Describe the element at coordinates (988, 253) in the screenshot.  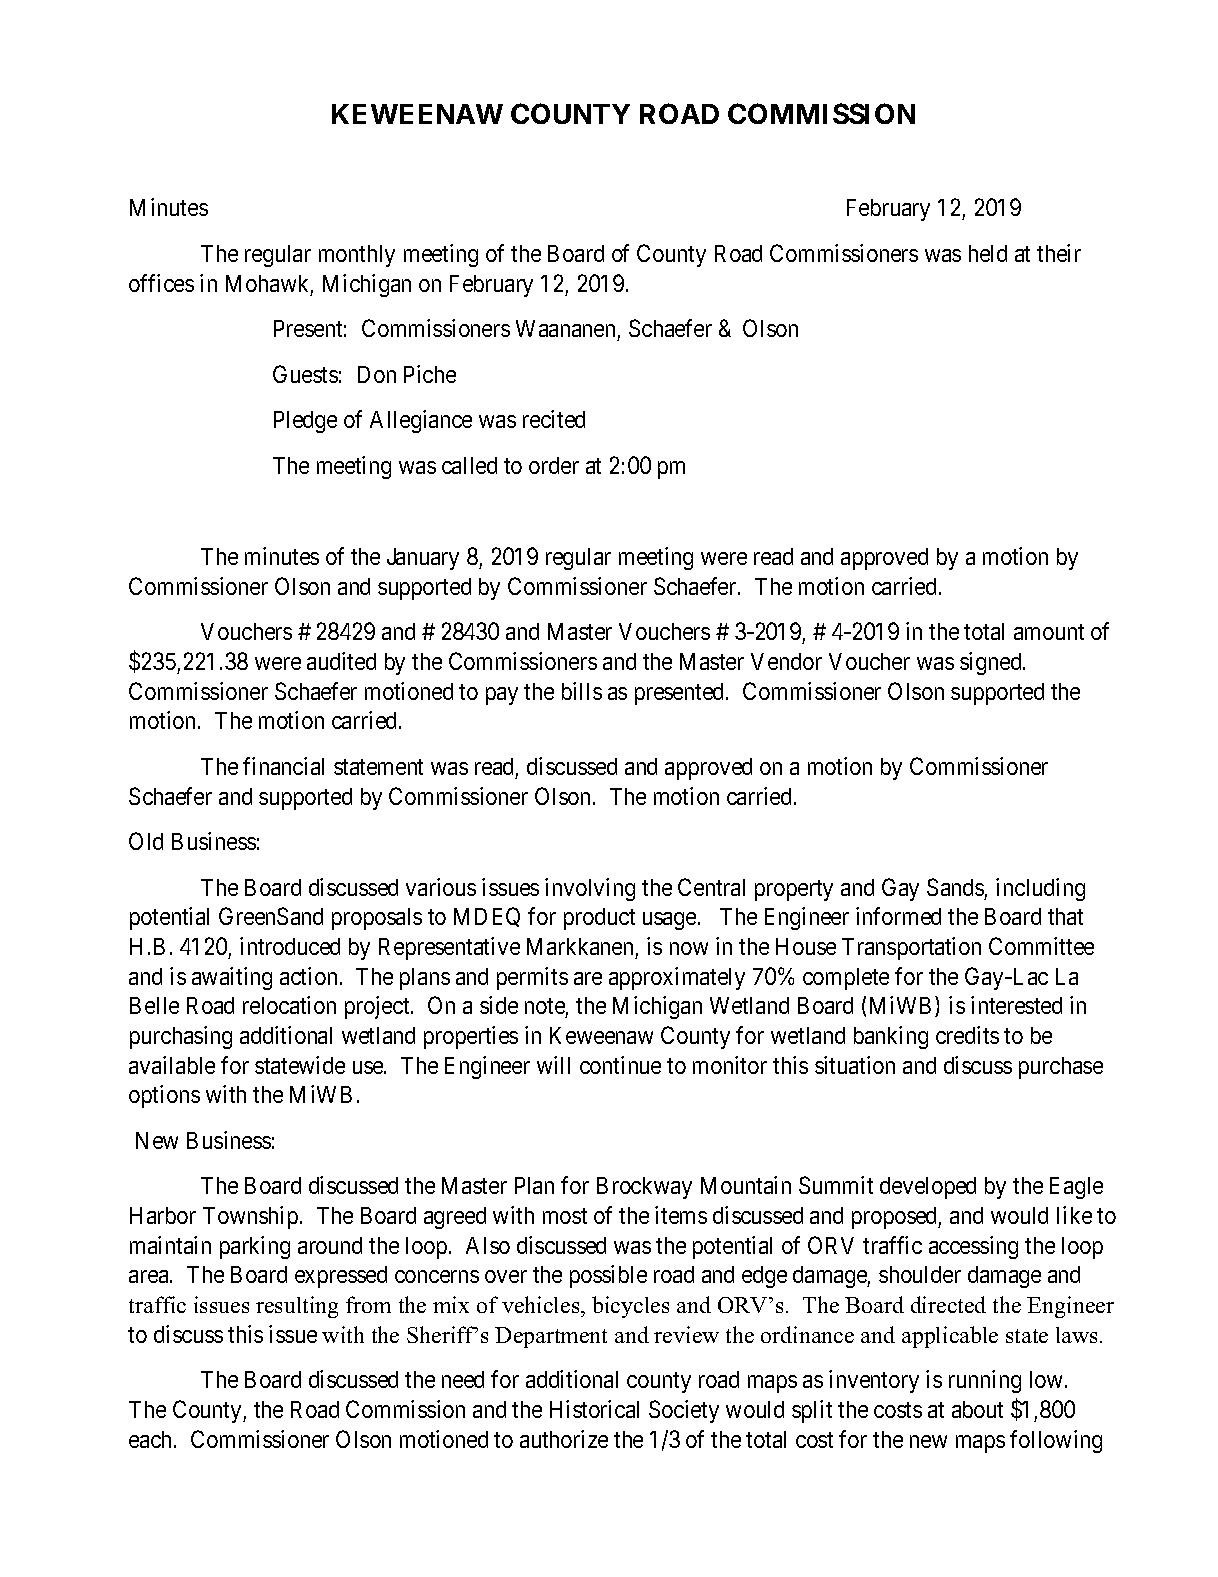
I see `held` at that location.
